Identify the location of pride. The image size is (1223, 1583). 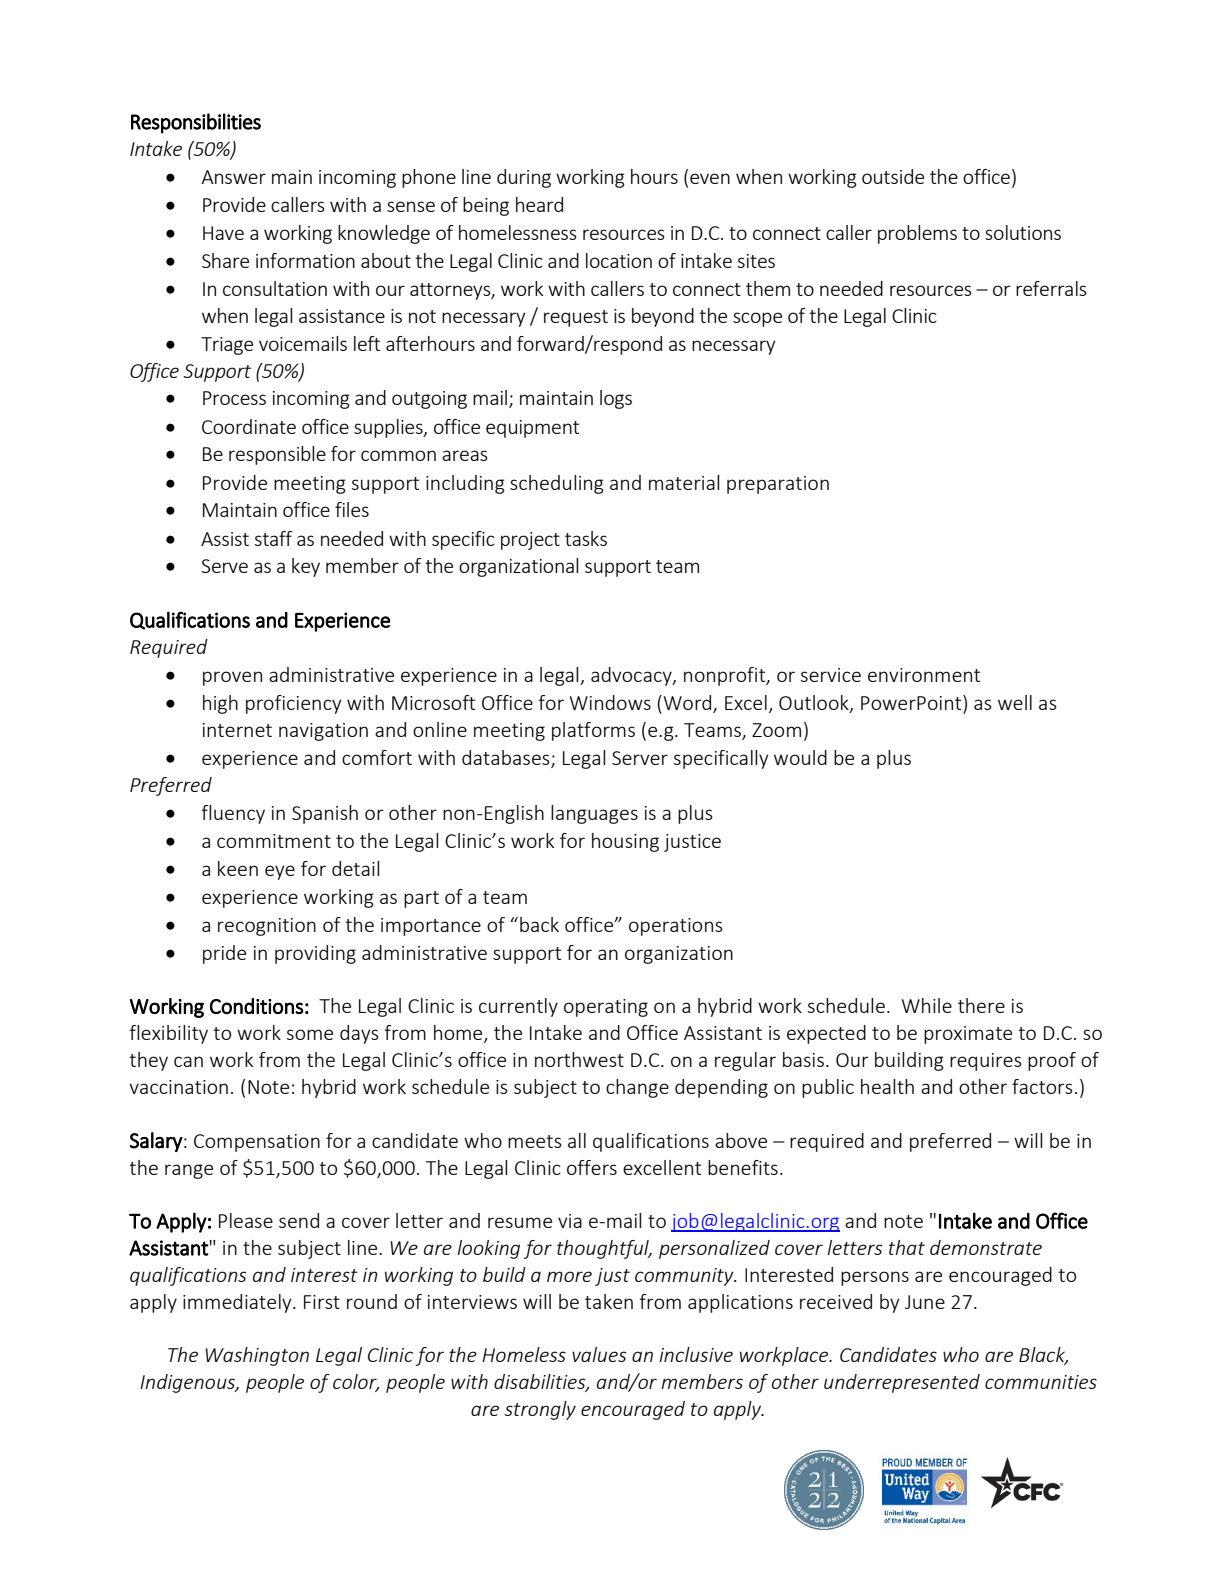
(224, 954).
